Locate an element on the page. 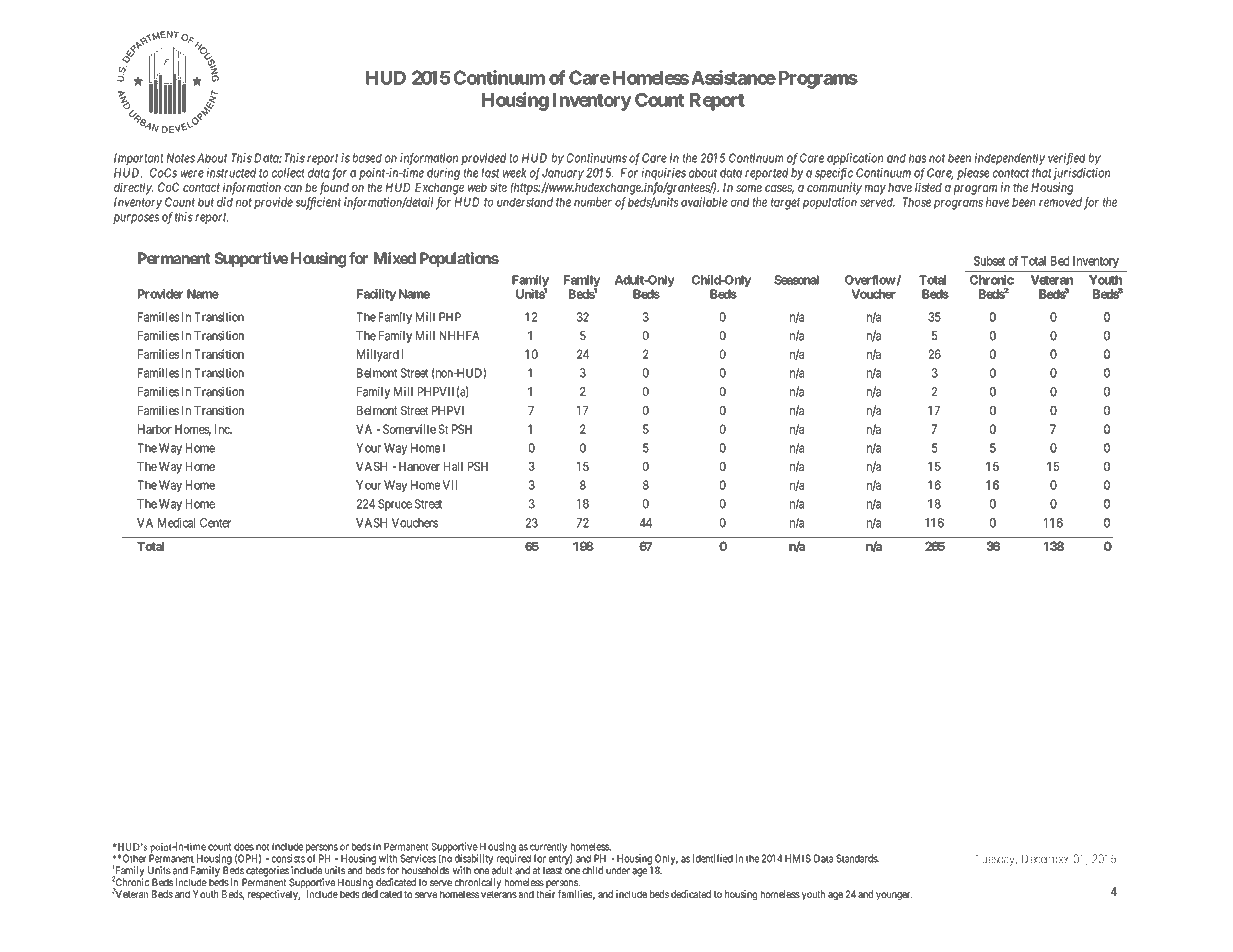 The height and width of the page is (952, 1233). Hall is located at coordinates (453, 466).
